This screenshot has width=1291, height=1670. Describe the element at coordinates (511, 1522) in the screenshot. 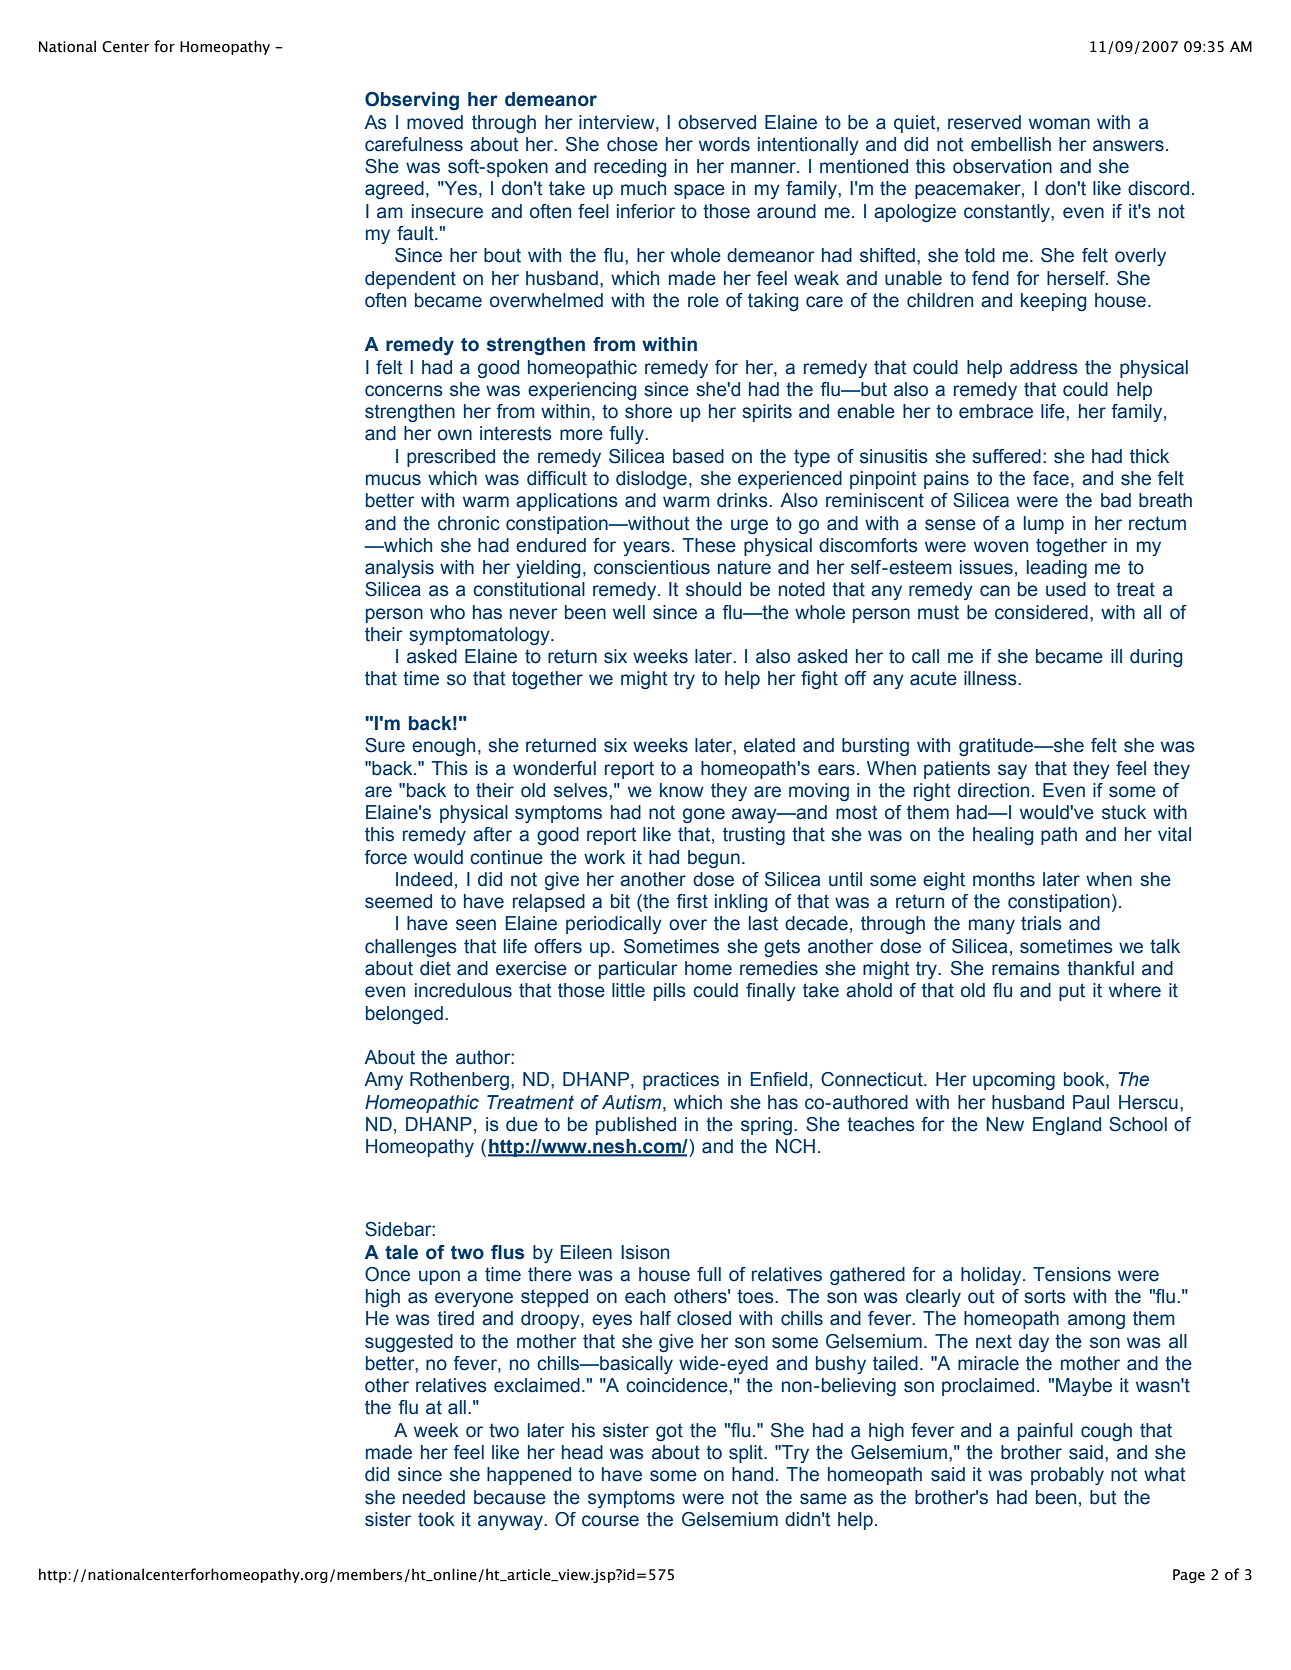

I see `anyway` at that location.
